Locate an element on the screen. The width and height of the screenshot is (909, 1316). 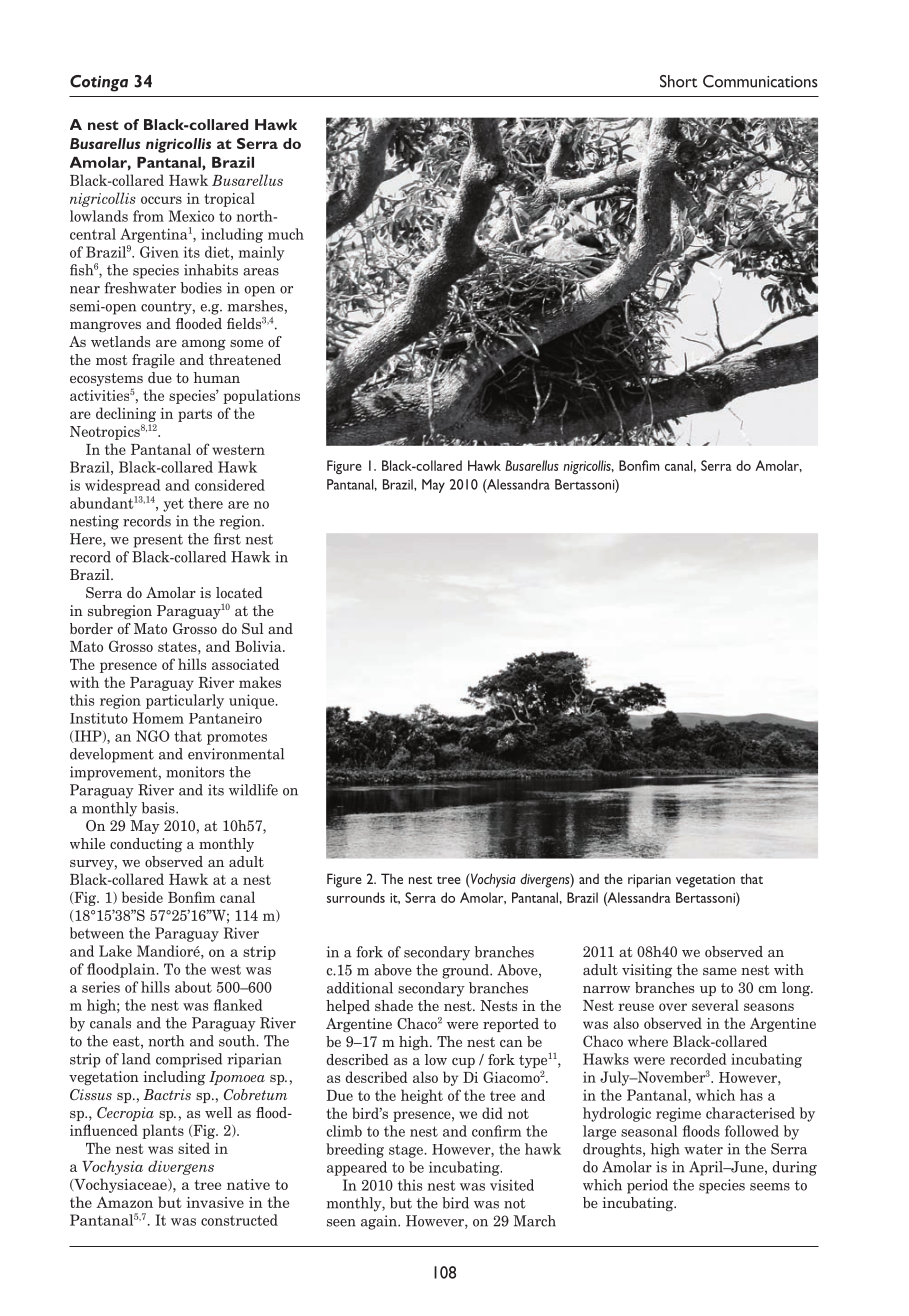
Short is located at coordinates (678, 81).
